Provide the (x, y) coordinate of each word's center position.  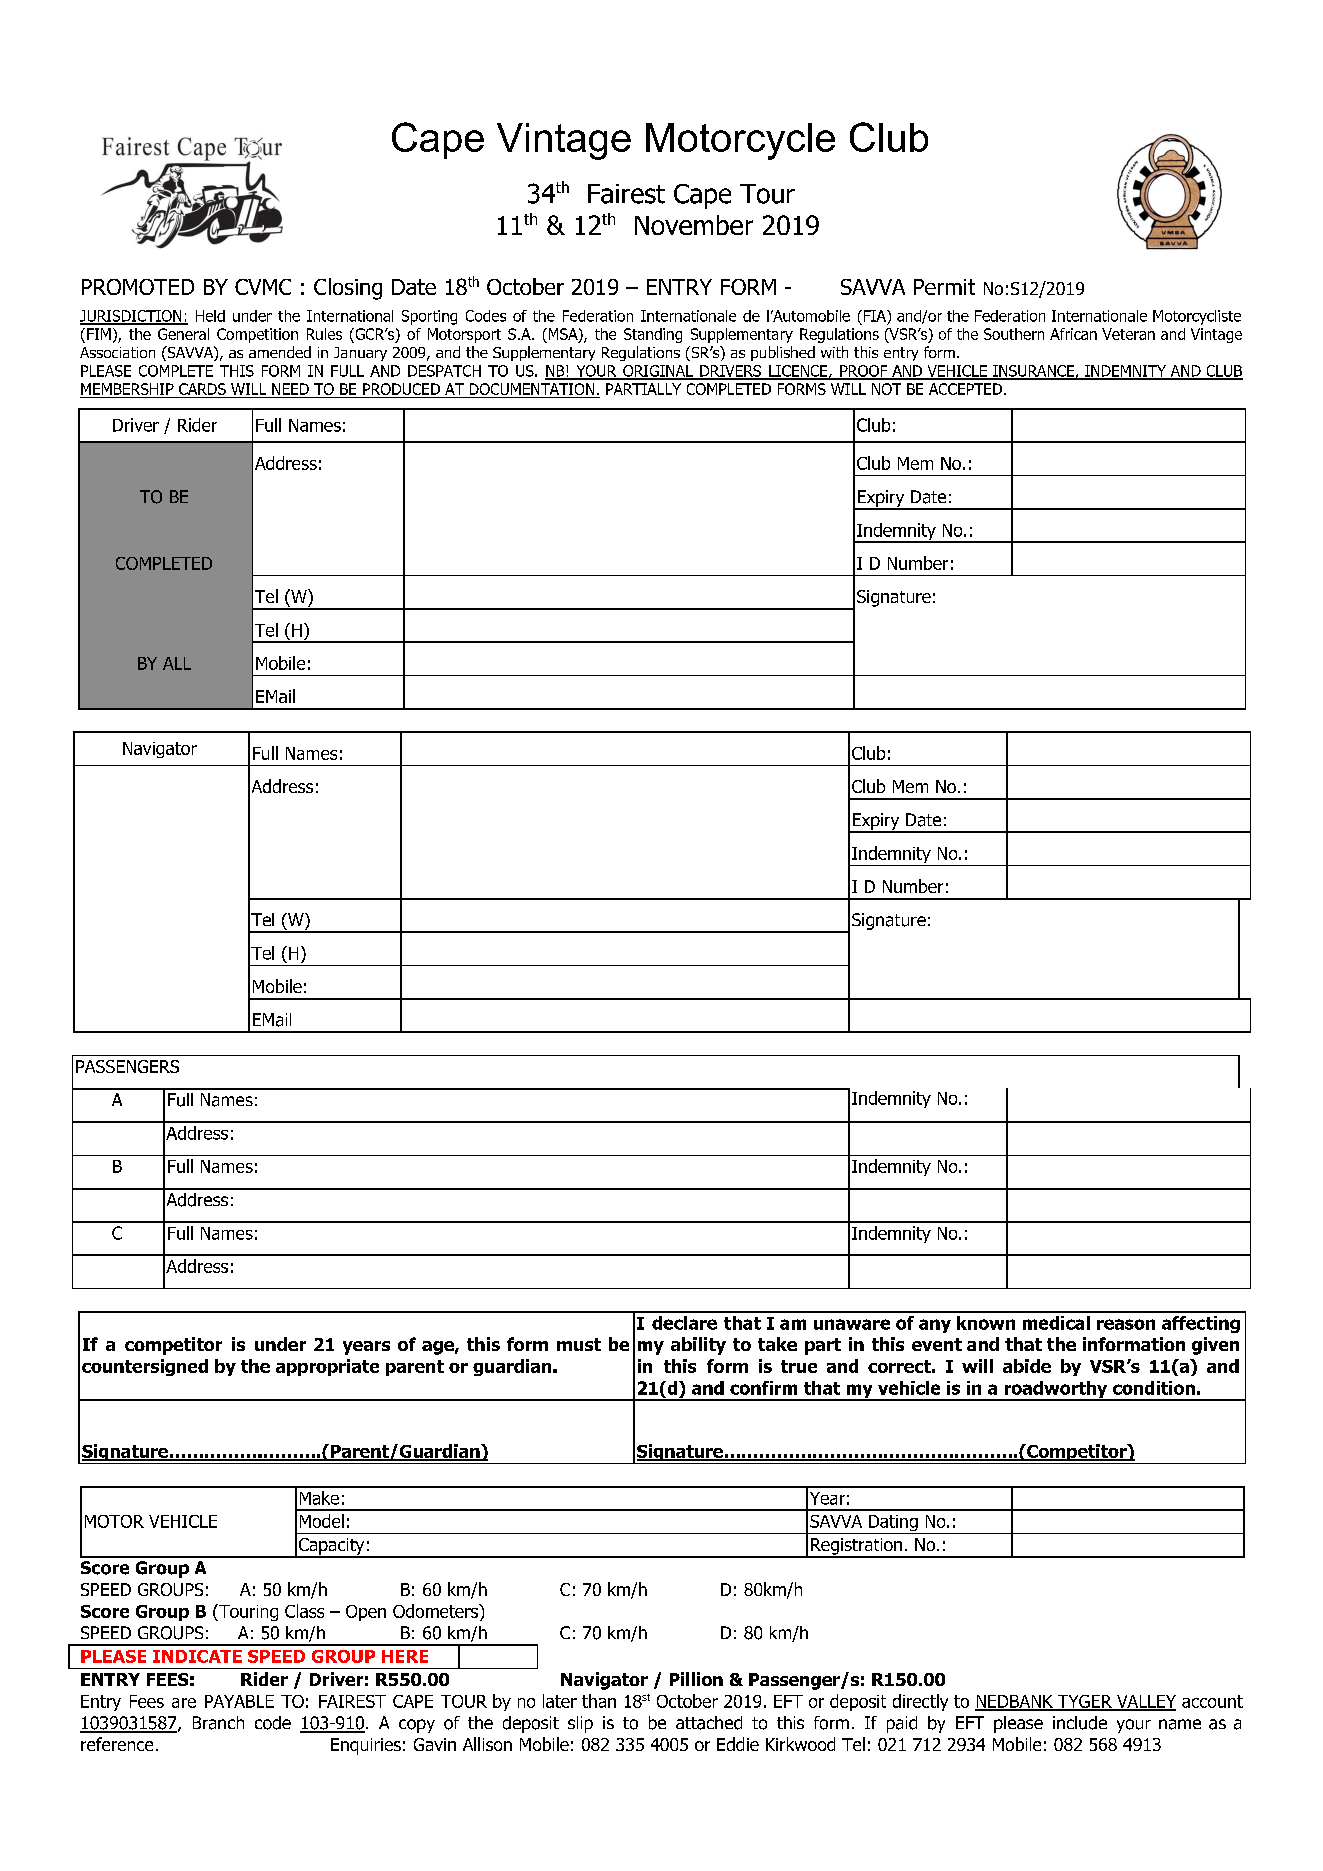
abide (1027, 1366)
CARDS (202, 389)
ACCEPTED (965, 389)
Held (210, 316)
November (694, 225)
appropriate (327, 1367)
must (579, 1344)
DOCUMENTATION (532, 390)
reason (1126, 1324)
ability (698, 1346)
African (1073, 334)
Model (322, 1521)
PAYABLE (239, 1701)
